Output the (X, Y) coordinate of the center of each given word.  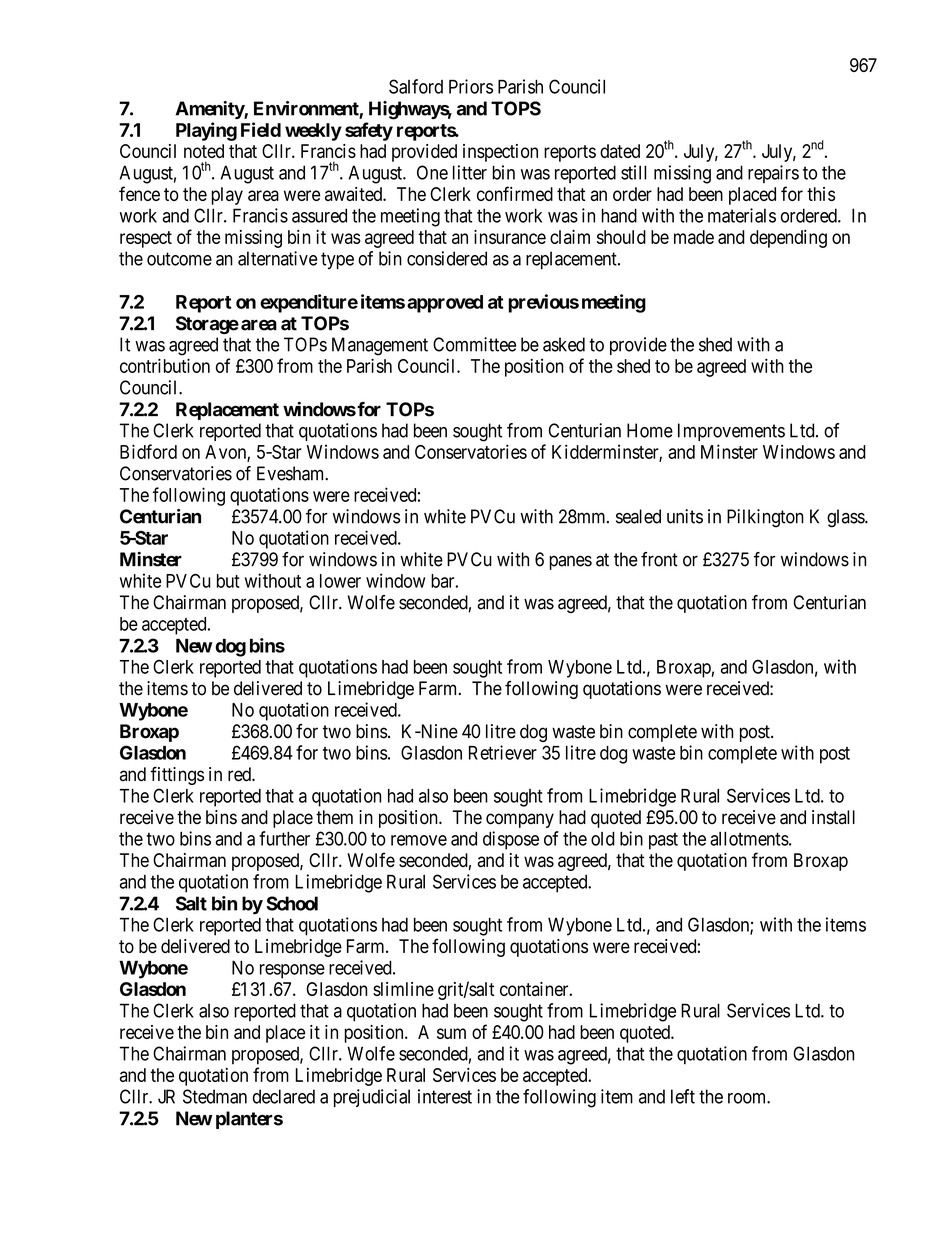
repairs (773, 174)
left (683, 1096)
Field (261, 129)
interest (445, 1096)
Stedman (215, 1096)
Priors (471, 86)
